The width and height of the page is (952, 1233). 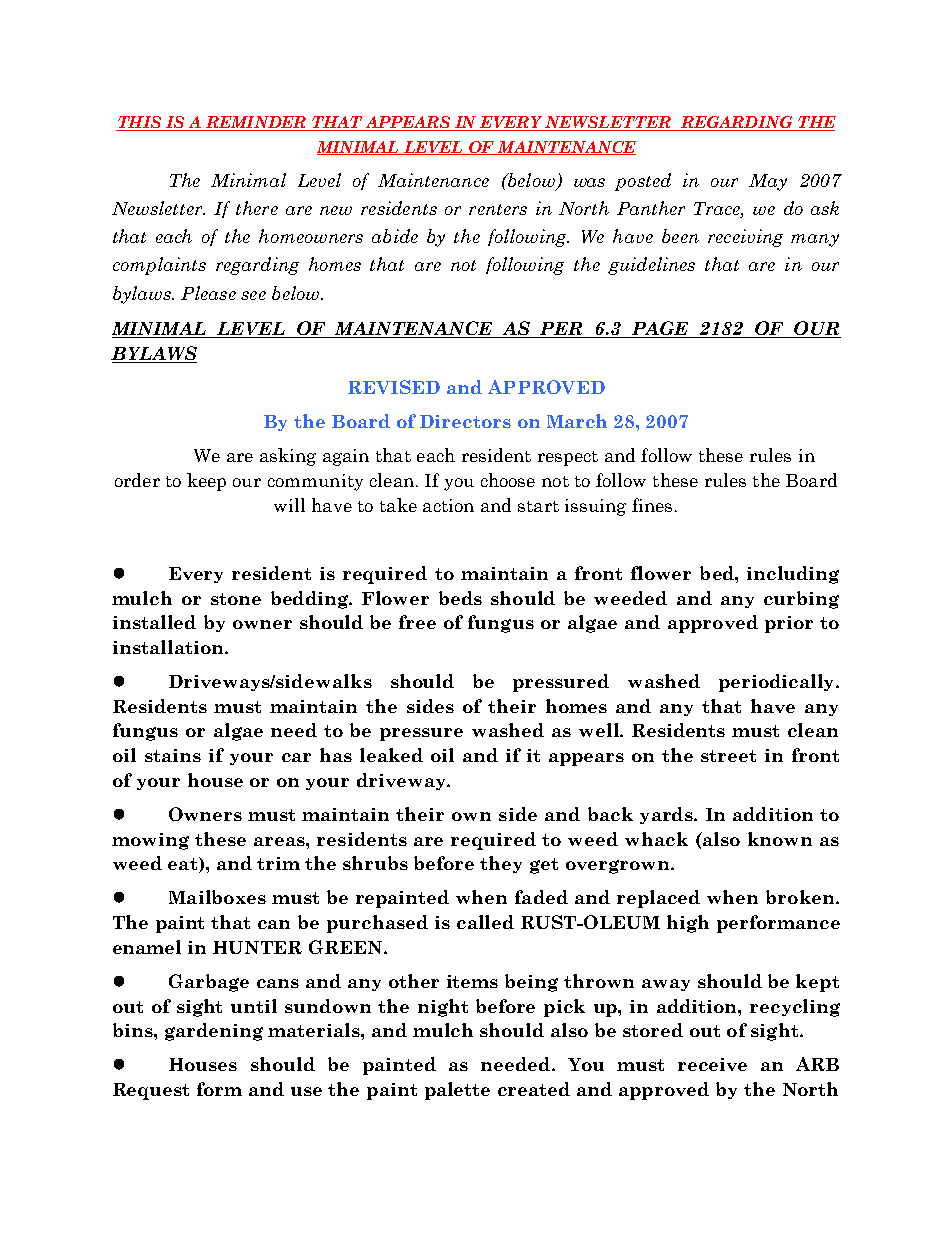 I want to click on gardening, so click(x=214, y=1032).
